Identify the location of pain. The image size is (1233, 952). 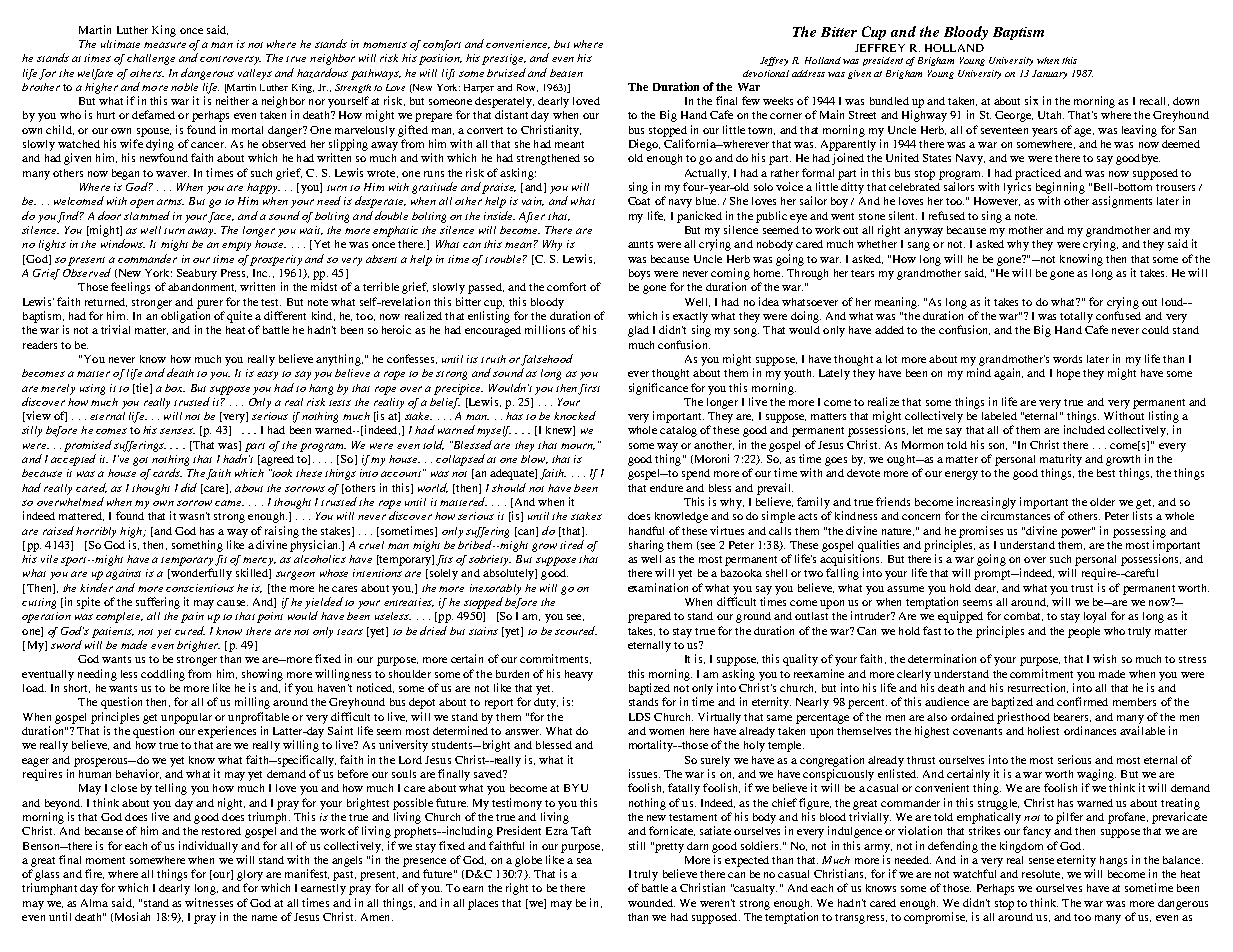
(192, 617).
